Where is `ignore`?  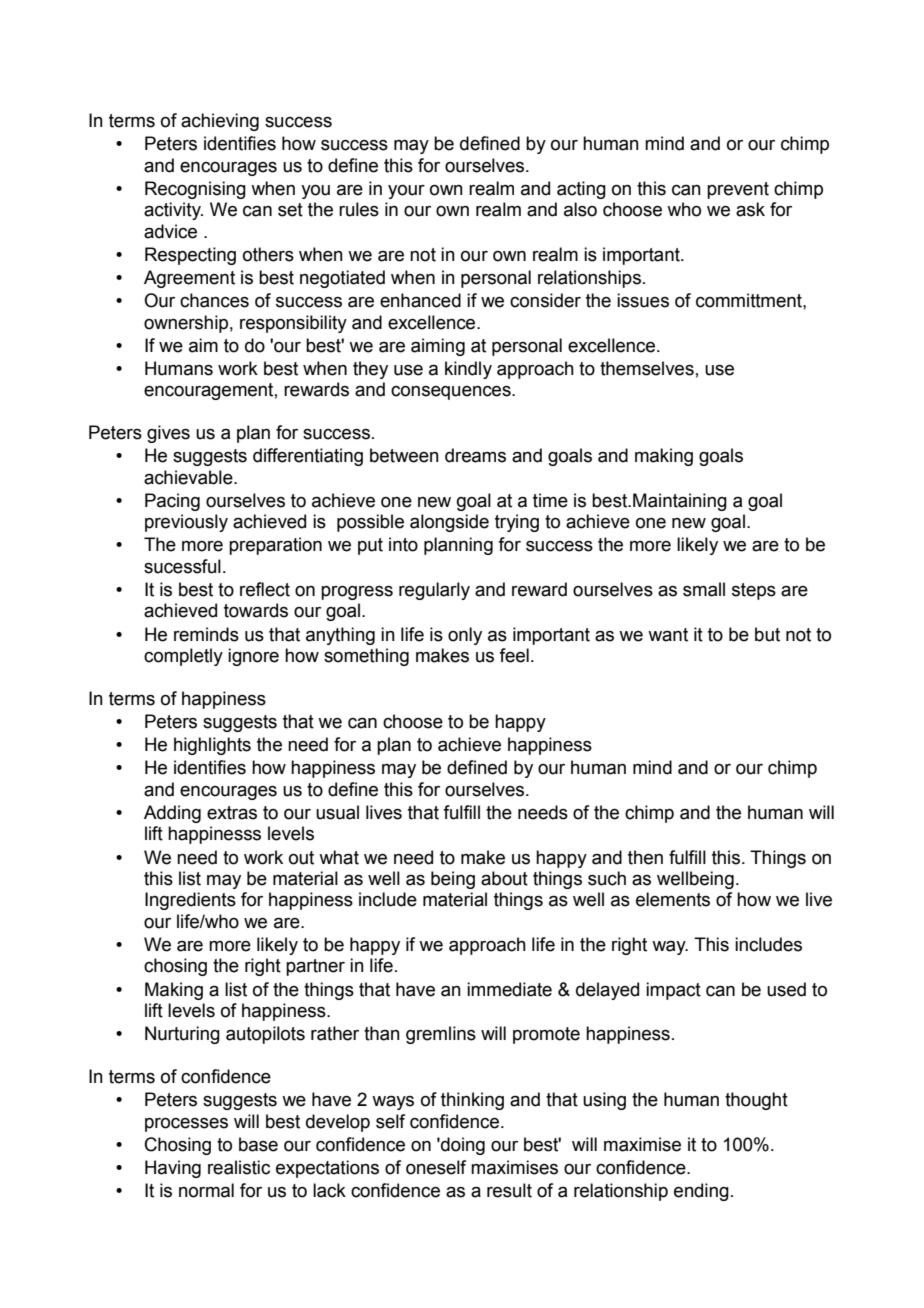
ignore is located at coordinates (253, 657).
